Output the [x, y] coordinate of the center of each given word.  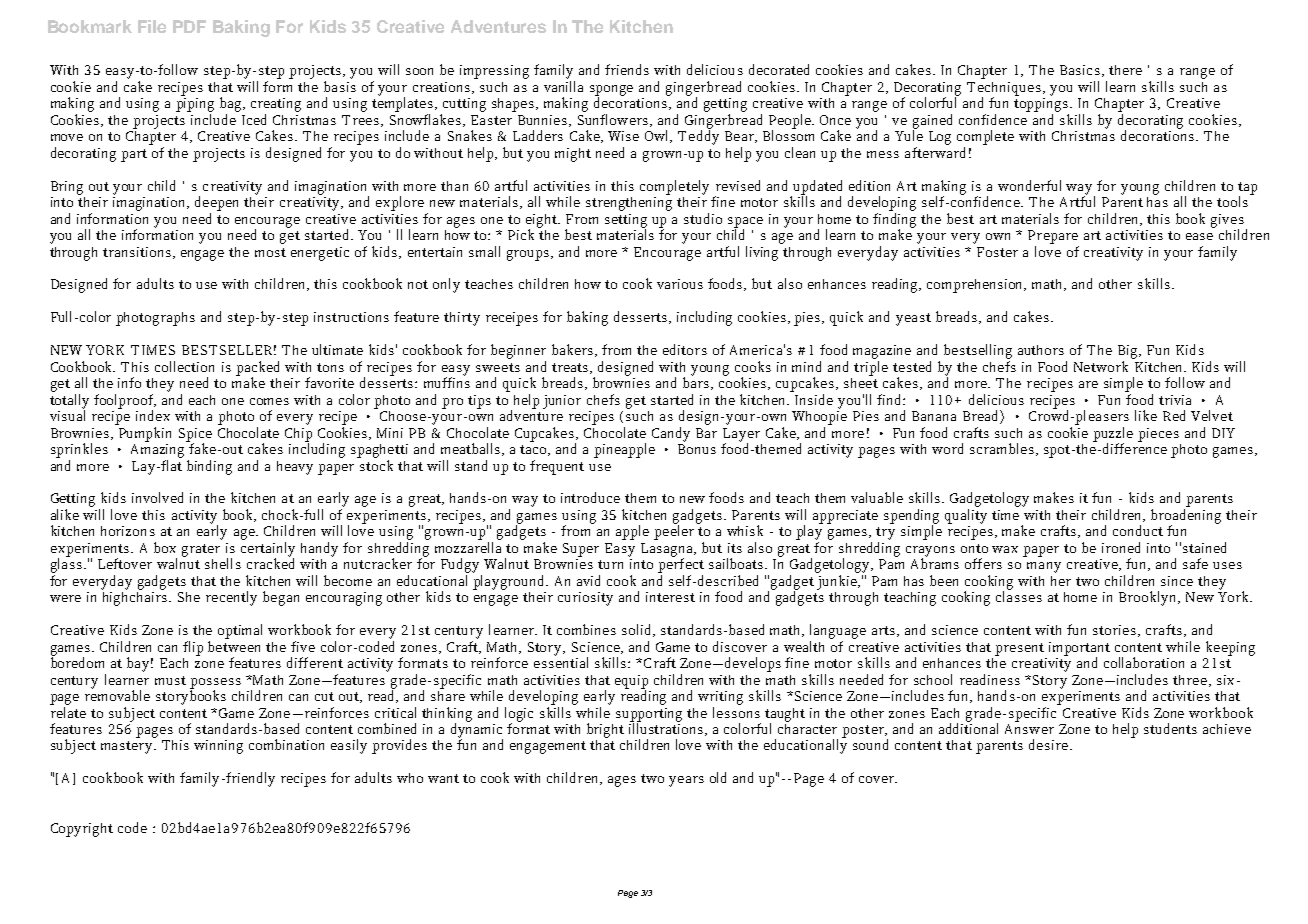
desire [1048, 744]
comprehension [976, 286]
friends [627, 69]
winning [218, 747]
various [680, 284]
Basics [1080, 70]
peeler [674, 531]
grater [201, 550]
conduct [1138, 530]
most [270, 252]
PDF [189, 26]
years [686, 781]
